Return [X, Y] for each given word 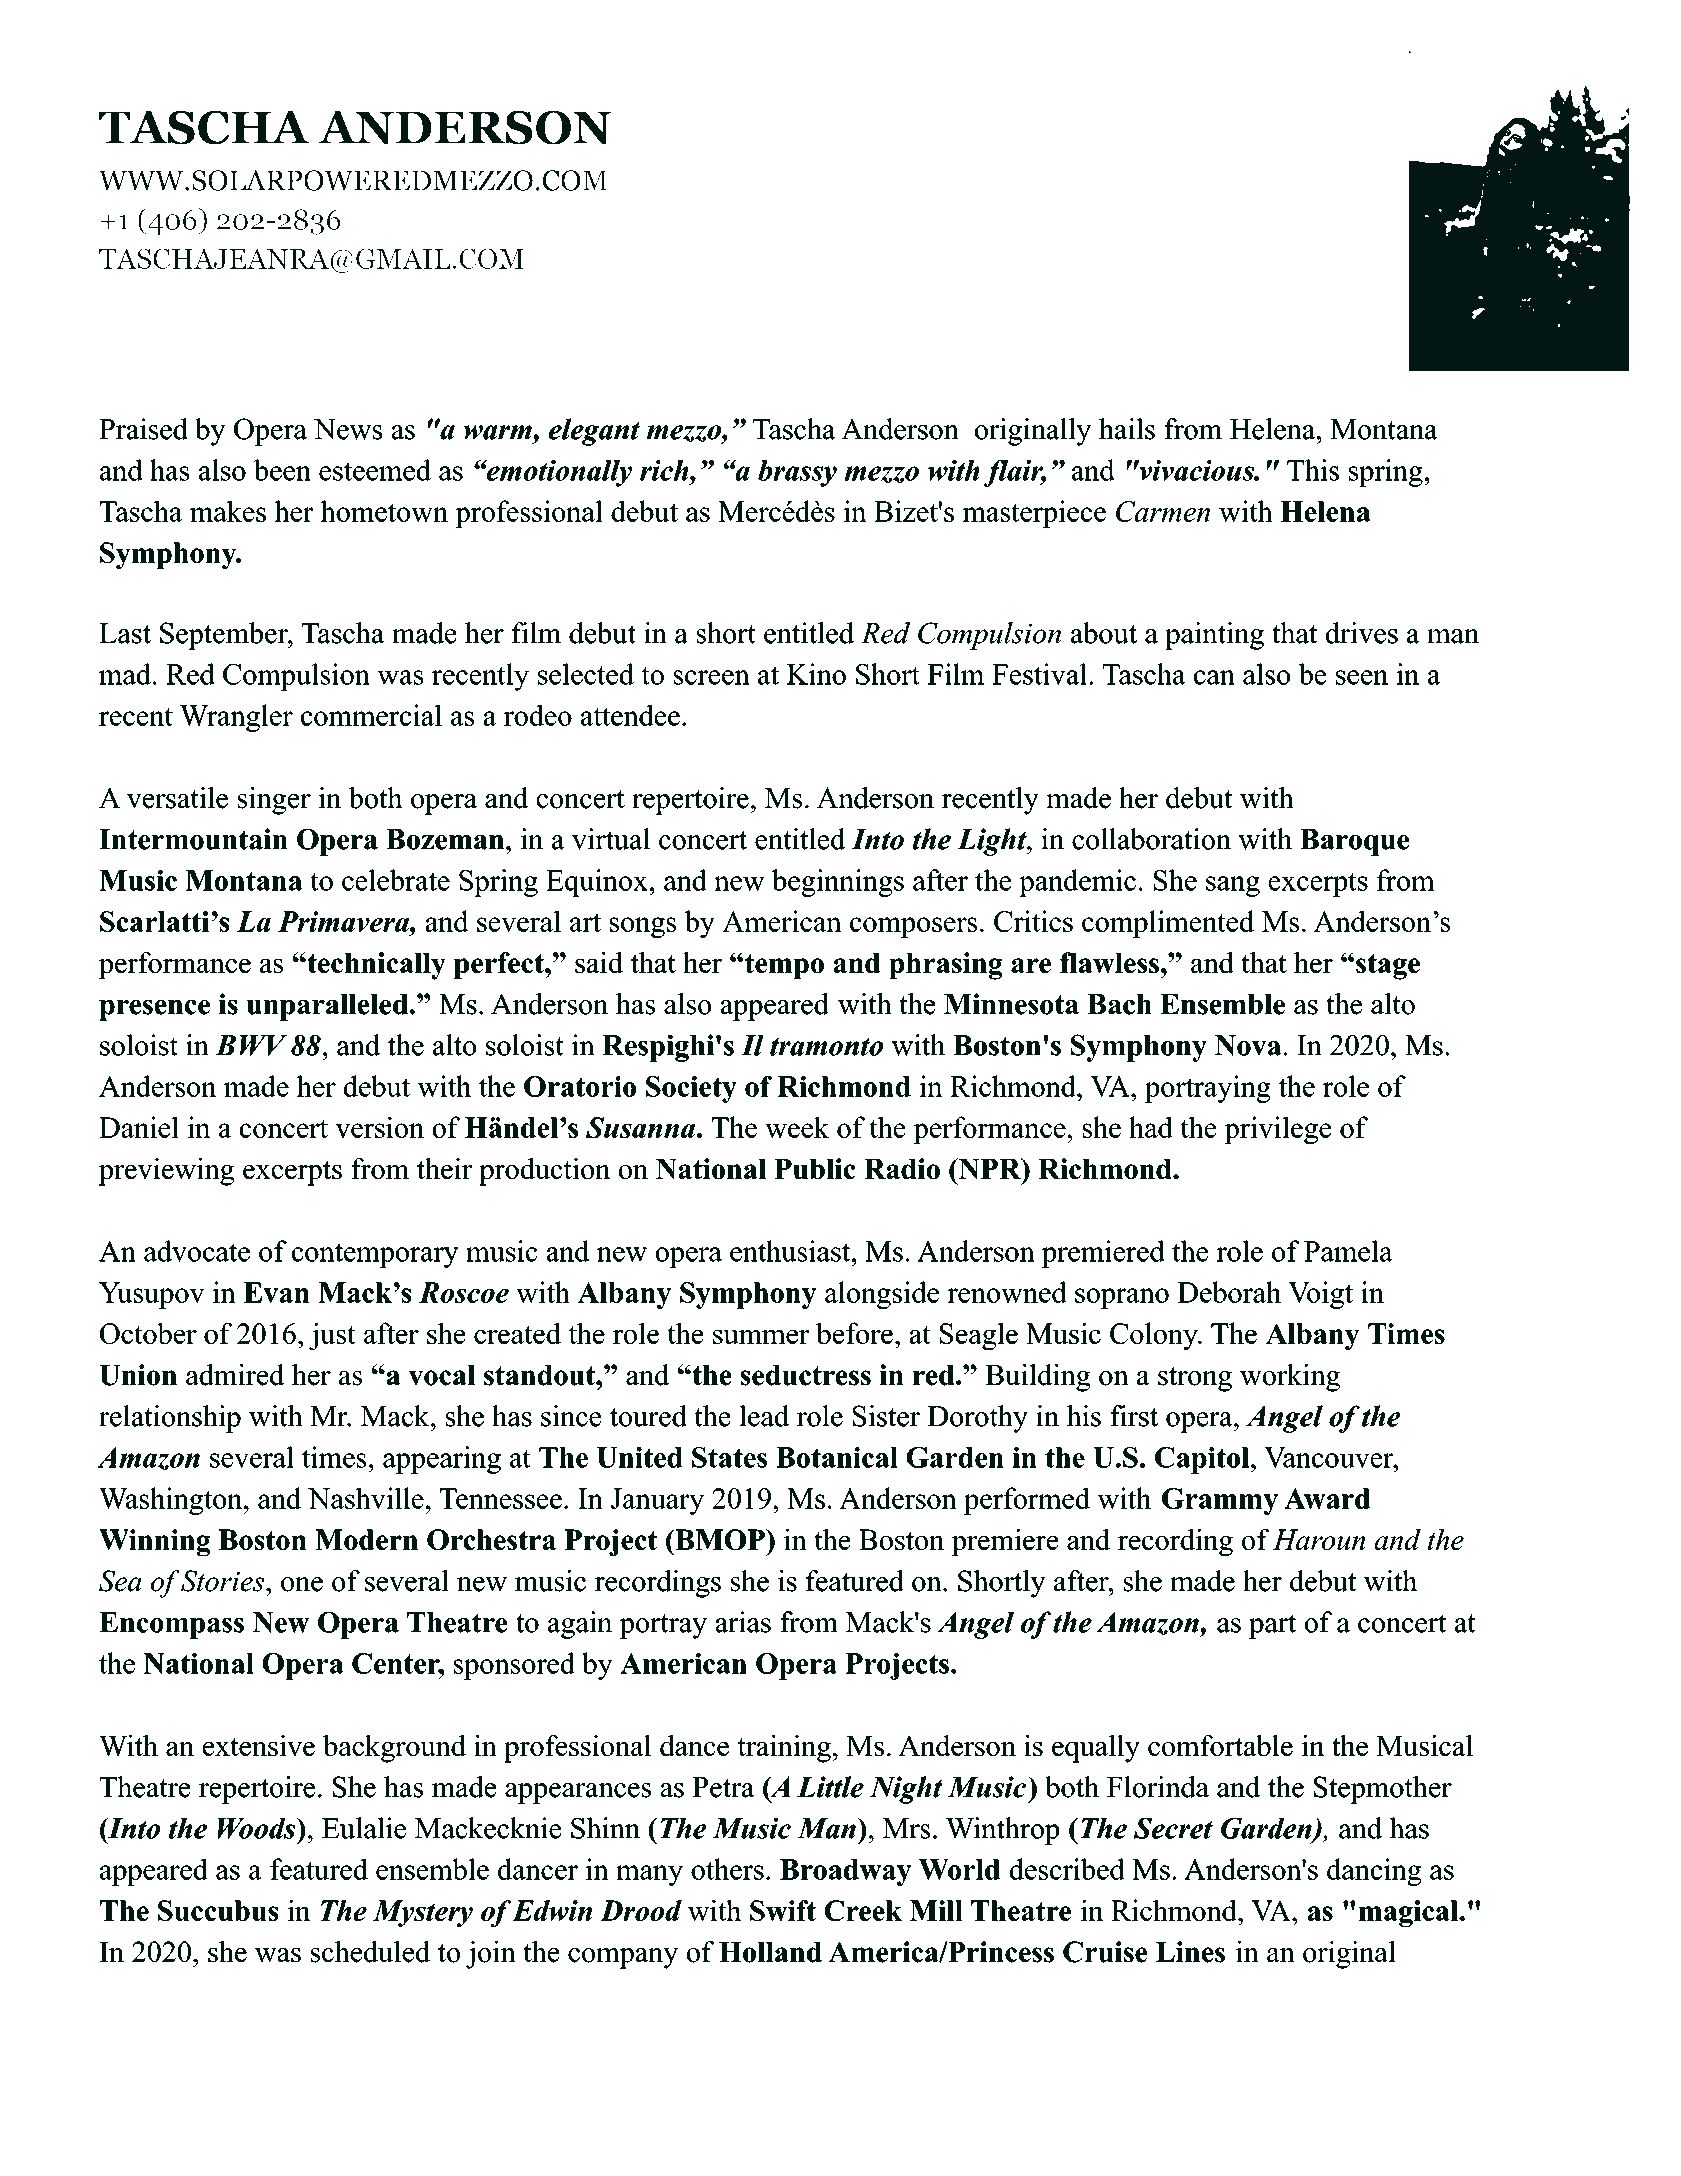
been [282, 470]
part [1272, 1626]
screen [711, 677]
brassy [797, 473]
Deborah [1229, 1292]
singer [274, 801]
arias [743, 1622]
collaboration [1151, 839]
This [1313, 470]
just [332, 1336]
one [302, 1584]
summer [761, 1337]
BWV [251, 1045]
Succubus [218, 1910]
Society [691, 1089]
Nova [1248, 1045]
